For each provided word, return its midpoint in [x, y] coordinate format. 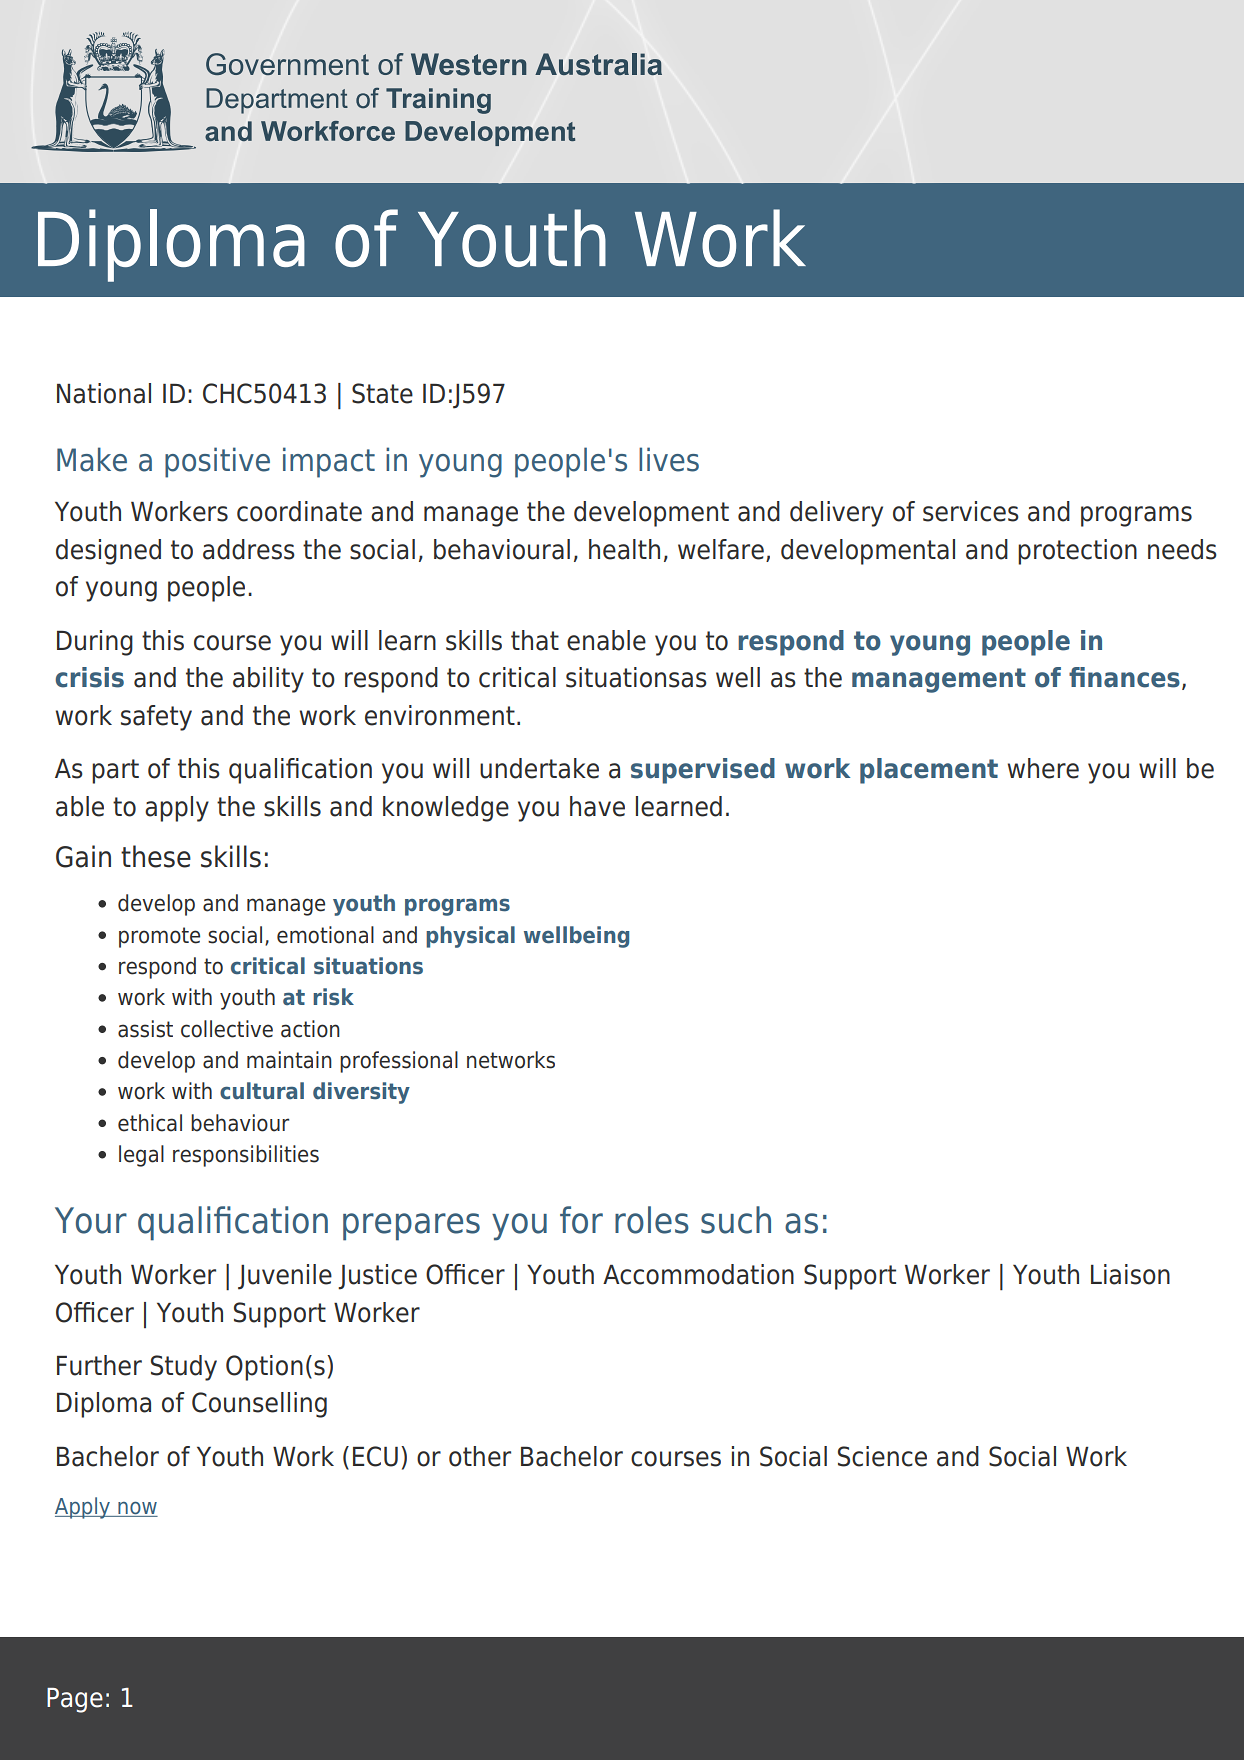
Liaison [1130, 1274]
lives [669, 459]
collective [227, 1029]
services [971, 511]
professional [399, 1062]
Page [75, 1700]
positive [217, 462]
